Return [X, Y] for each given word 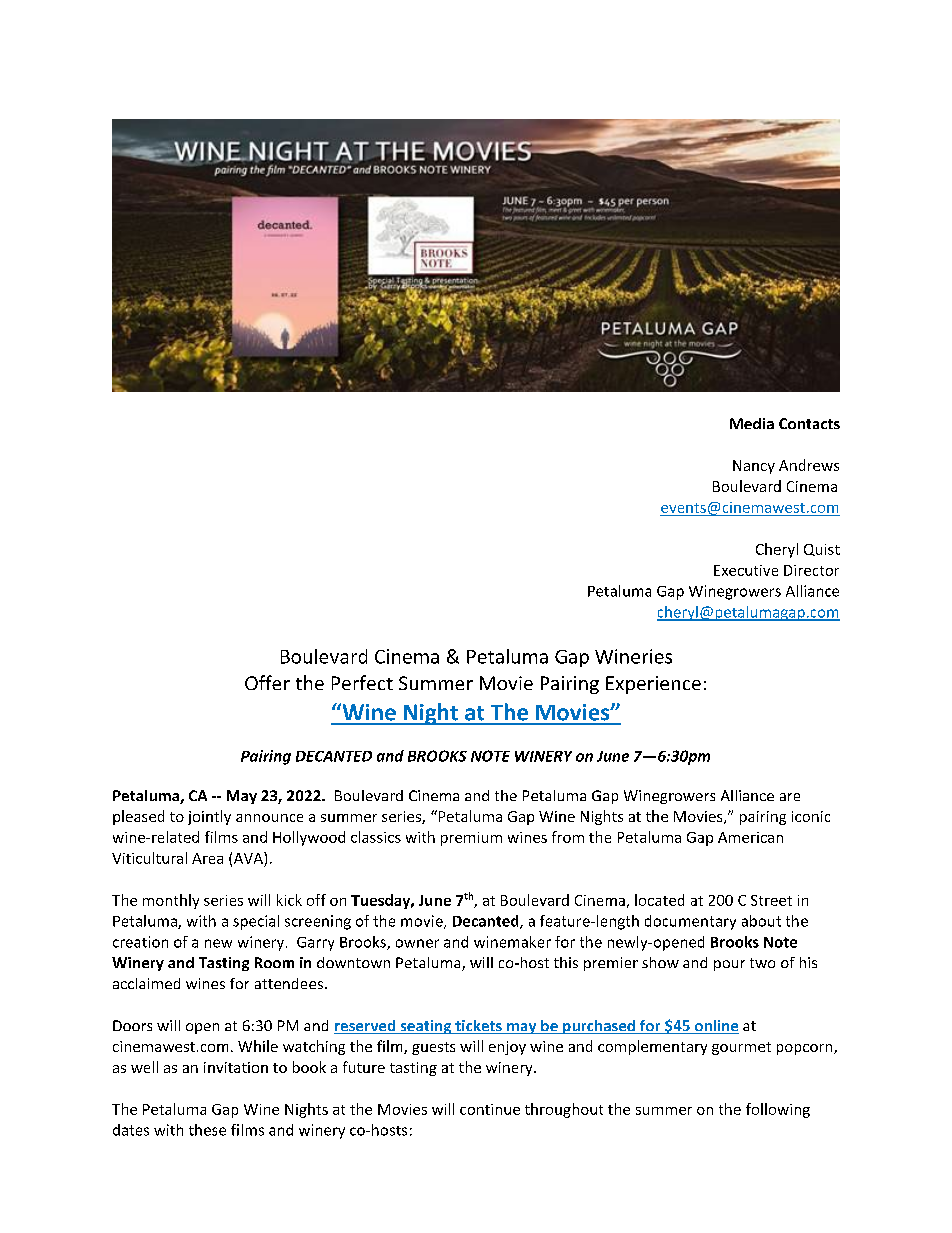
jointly [209, 817]
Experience [653, 685]
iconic [811, 816]
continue [490, 1109]
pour [729, 965]
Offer [267, 682]
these [207, 1130]
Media [752, 423]
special [256, 922]
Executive [746, 570]
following [778, 1110]
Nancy [754, 467]
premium [471, 839]
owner [417, 943]
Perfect [362, 682]
